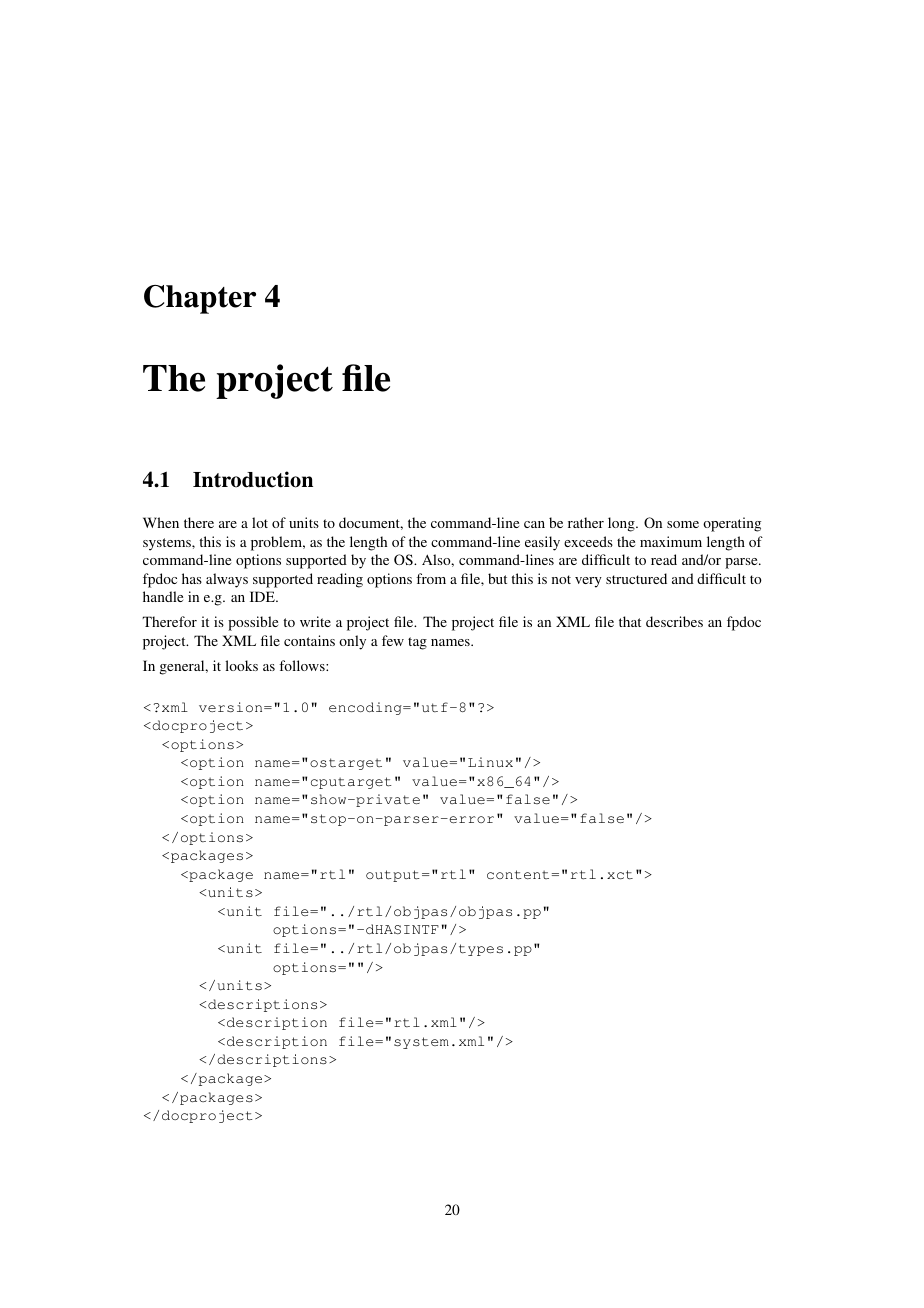 The height and width of the screenshot is (1308, 924). What do you see at coordinates (586, 522) in the screenshot?
I see `rather` at bounding box center [586, 522].
